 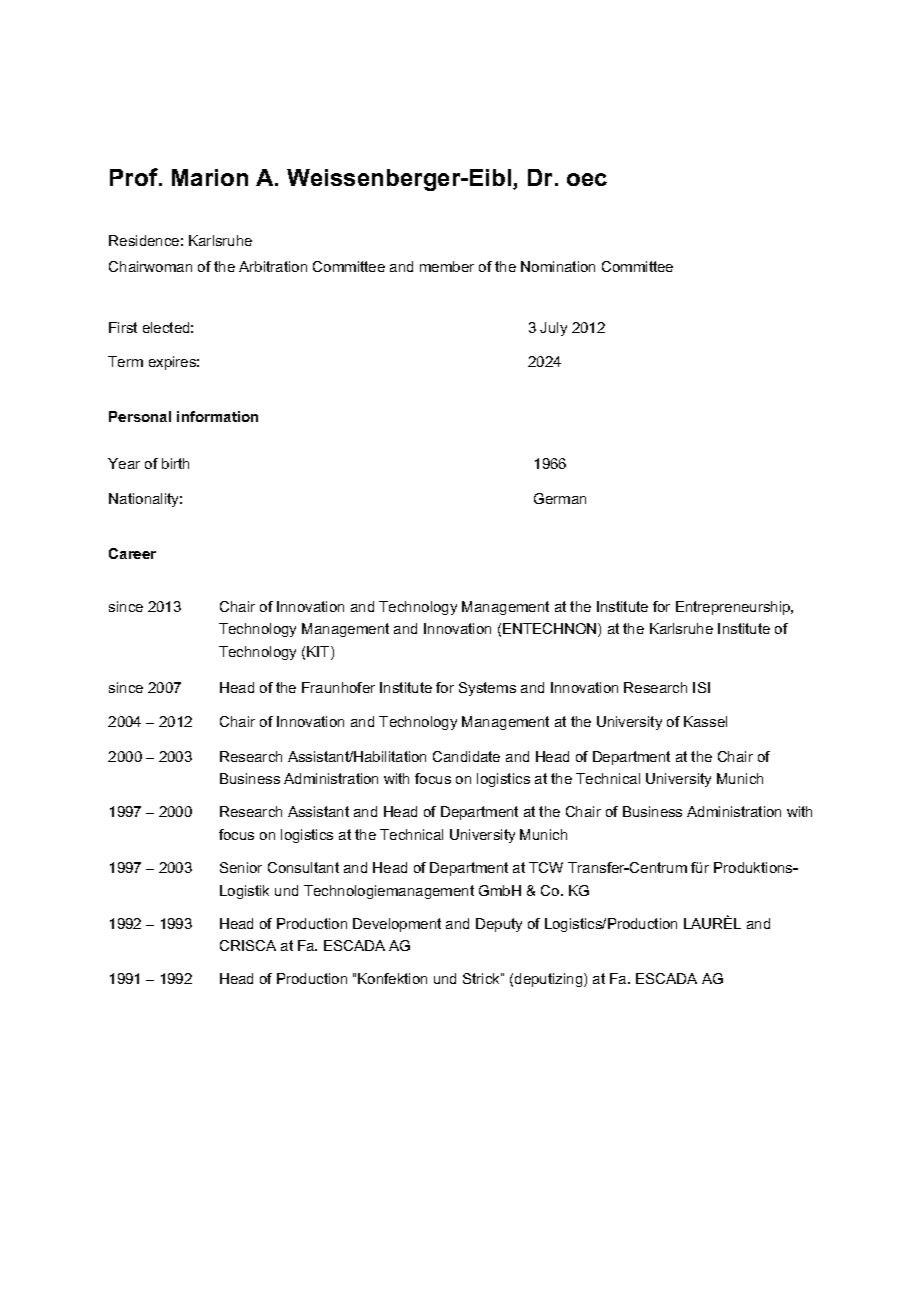 What do you see at coordinates (397, 925) in the screenshot?
I see `Development` at bounding box center [397, 925].
